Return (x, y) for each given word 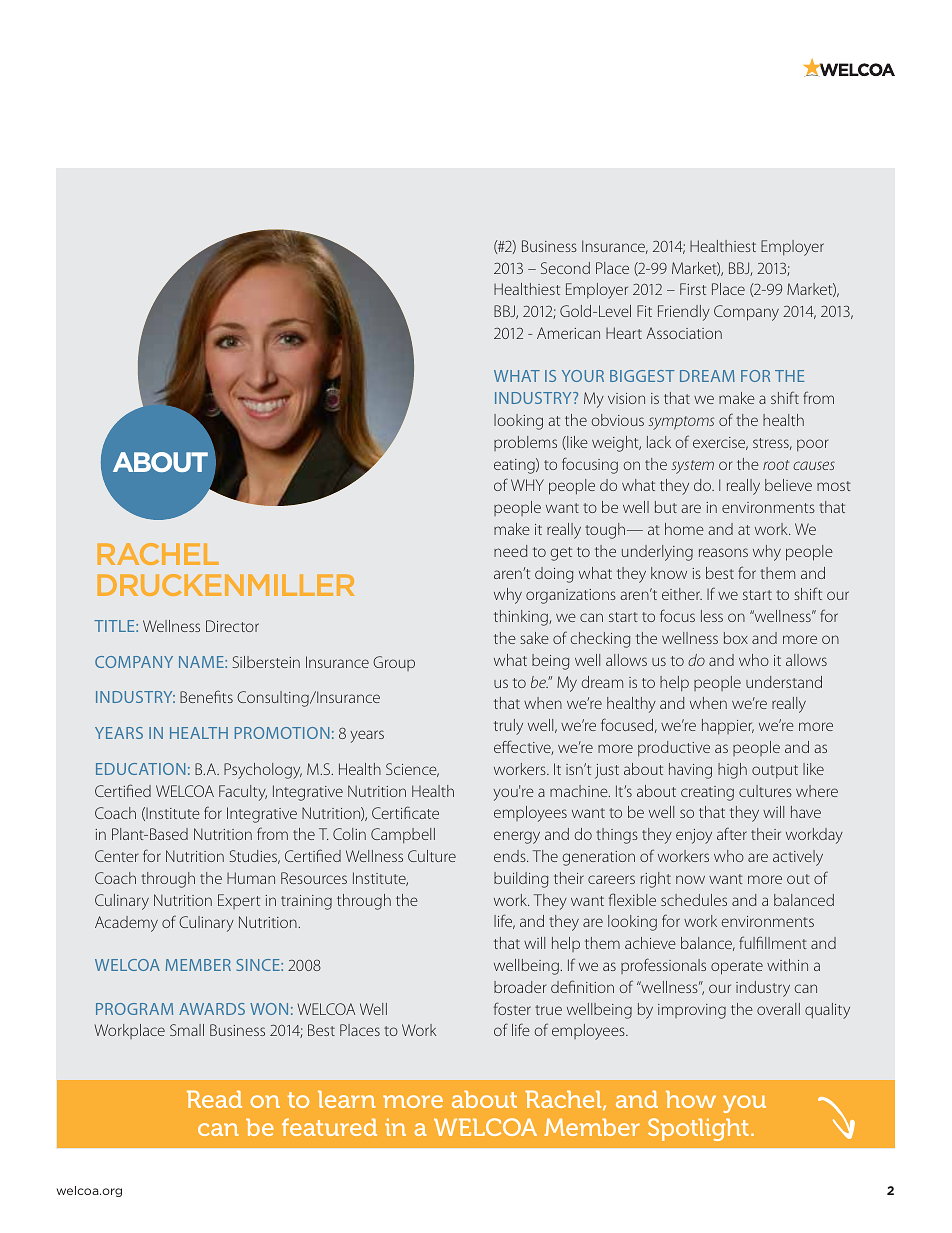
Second (565, 268)
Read (214, 1099)
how (691, 1099)
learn (347, 1099)
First (693, 289)
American (568, 333)
